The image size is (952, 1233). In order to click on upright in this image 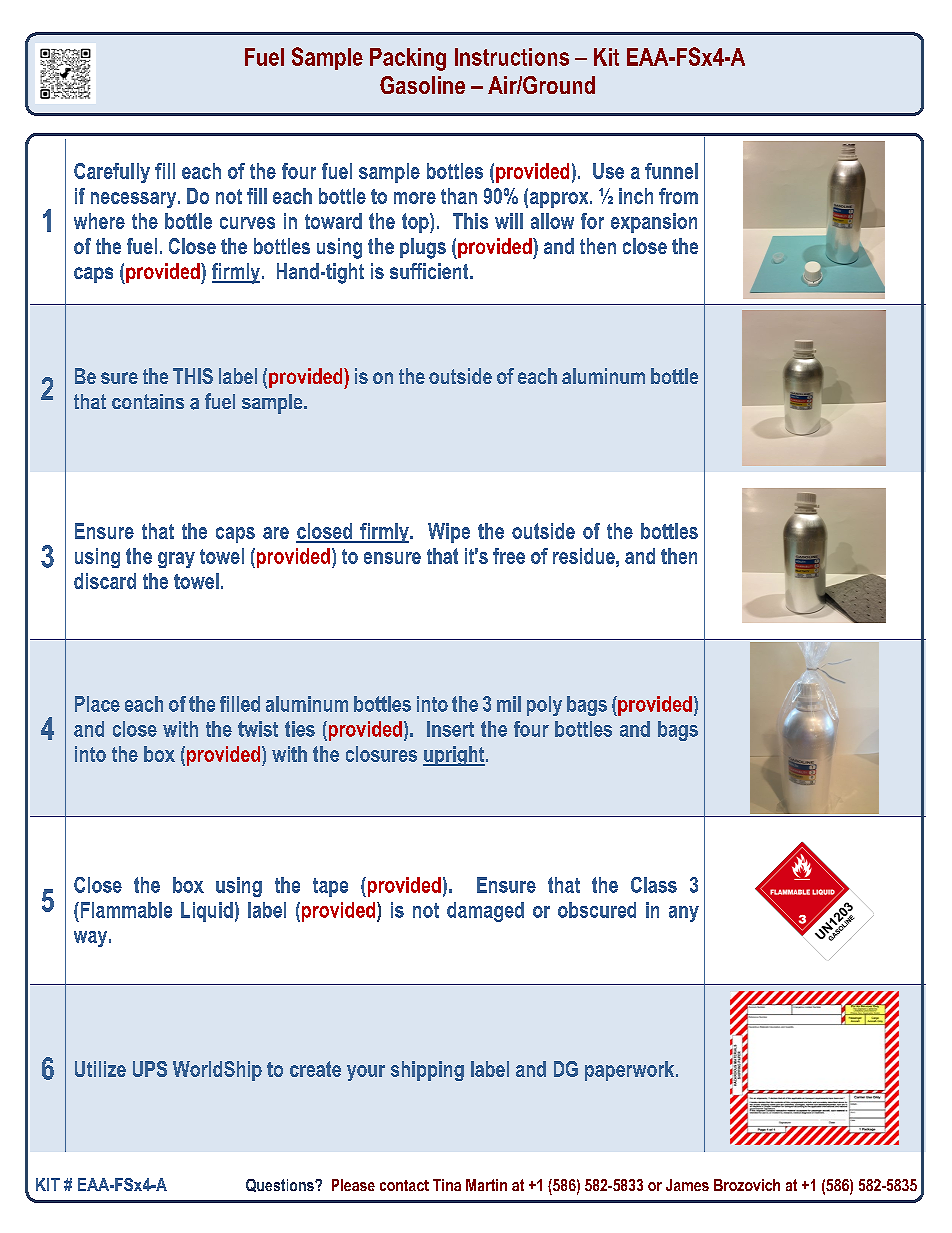, I will do `click(455, 756)`.
